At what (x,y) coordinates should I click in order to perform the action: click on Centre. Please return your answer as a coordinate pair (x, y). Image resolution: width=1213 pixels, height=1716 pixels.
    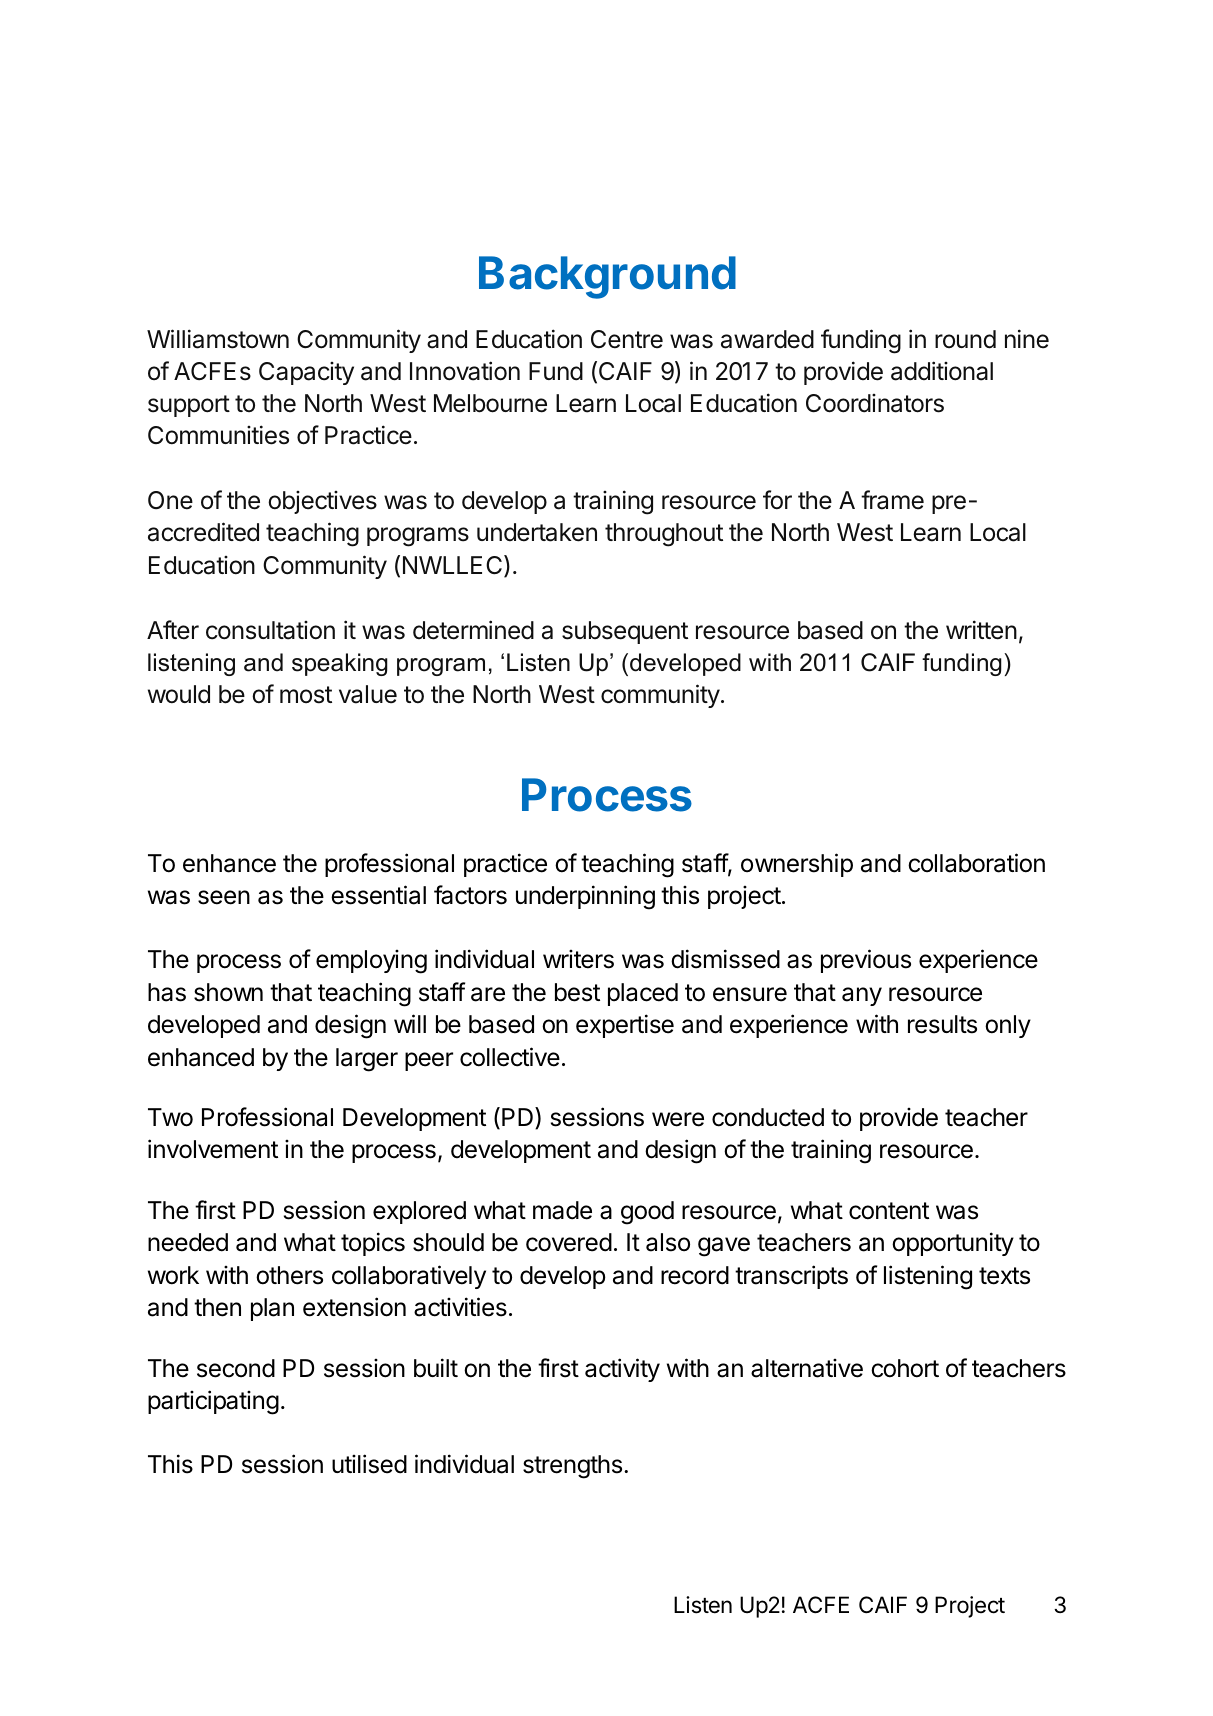
    Looking at the image, I should click on (627, 339).
